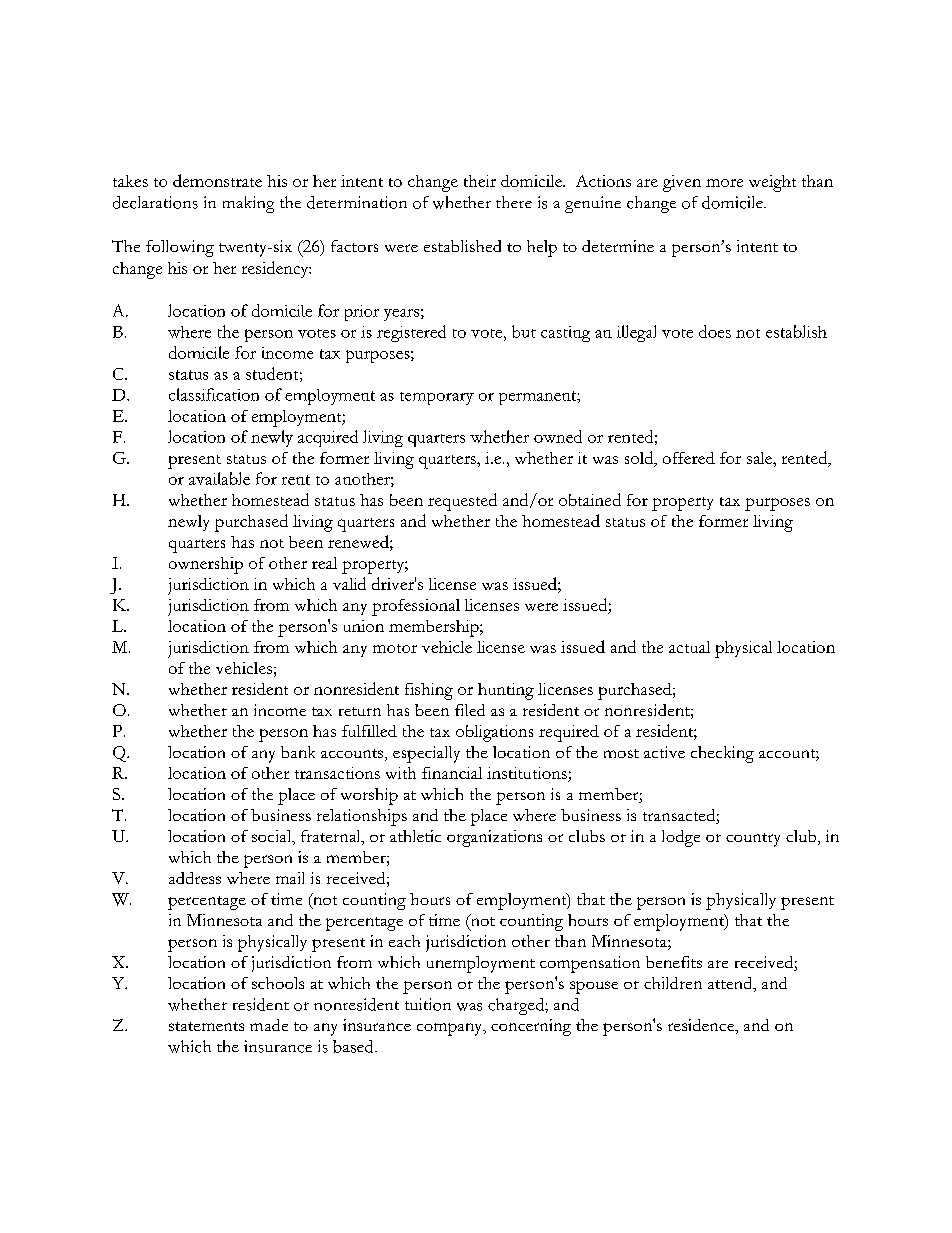  What do you see at coordinates (217, 180) in the page?
I see `demonstrate` at bounding box center [217, 180].
